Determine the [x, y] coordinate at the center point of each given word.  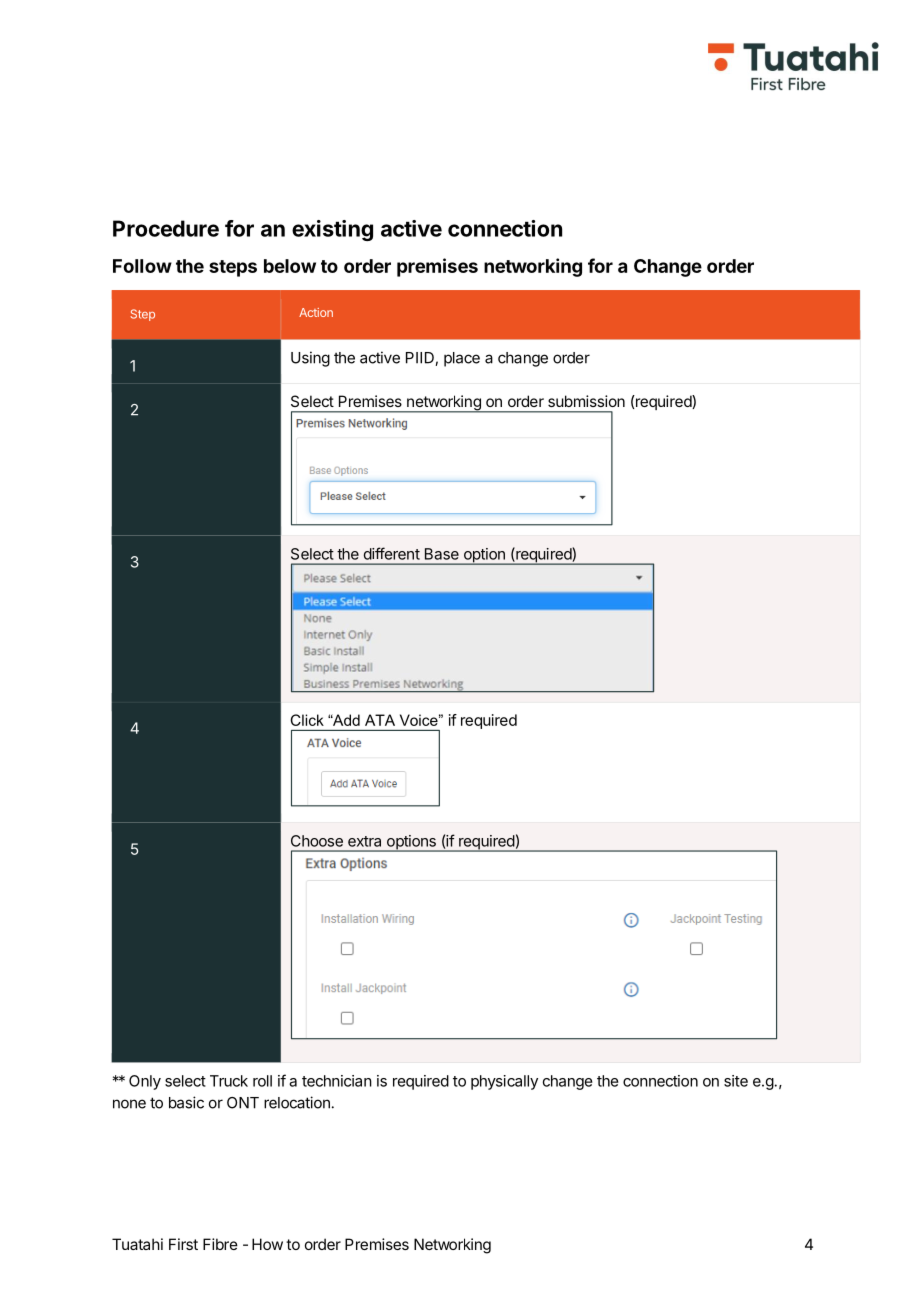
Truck [229, 1081]
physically [504, 1082]
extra [364, 841]
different [392, 553]
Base [442, 554]
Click [307, 720]
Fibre [220, 1244]
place [462, 359]
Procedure [166, 228]
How [267, 1244]
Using [310, 359]
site [736, 1081]
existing [332, 230]
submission [586, 401]
